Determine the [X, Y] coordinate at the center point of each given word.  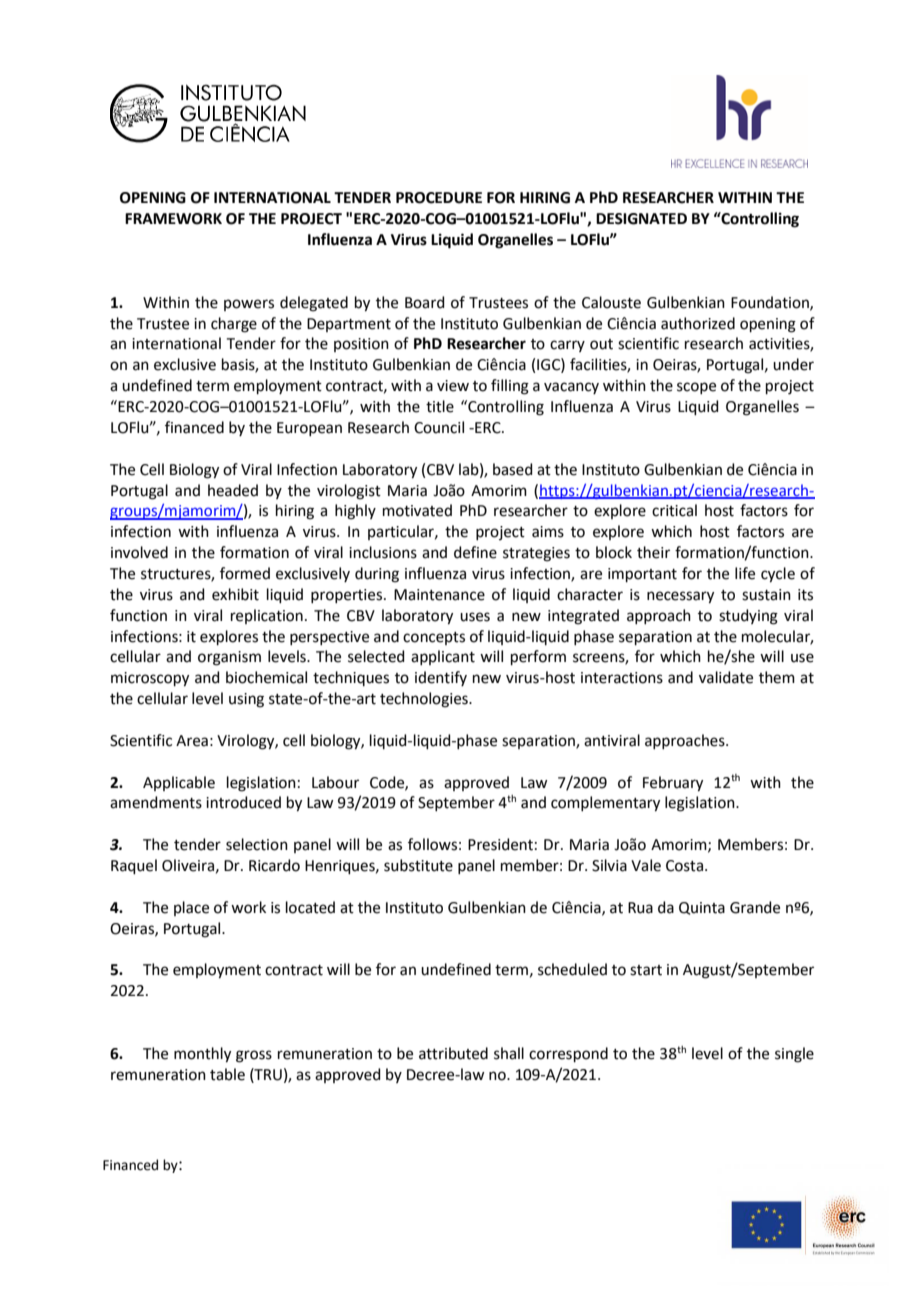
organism [229, 658]
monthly [202, 1055]
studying [748, 617]
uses [475, 617]
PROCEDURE [439, 198]
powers [249, 305]
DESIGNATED [641, 219]
